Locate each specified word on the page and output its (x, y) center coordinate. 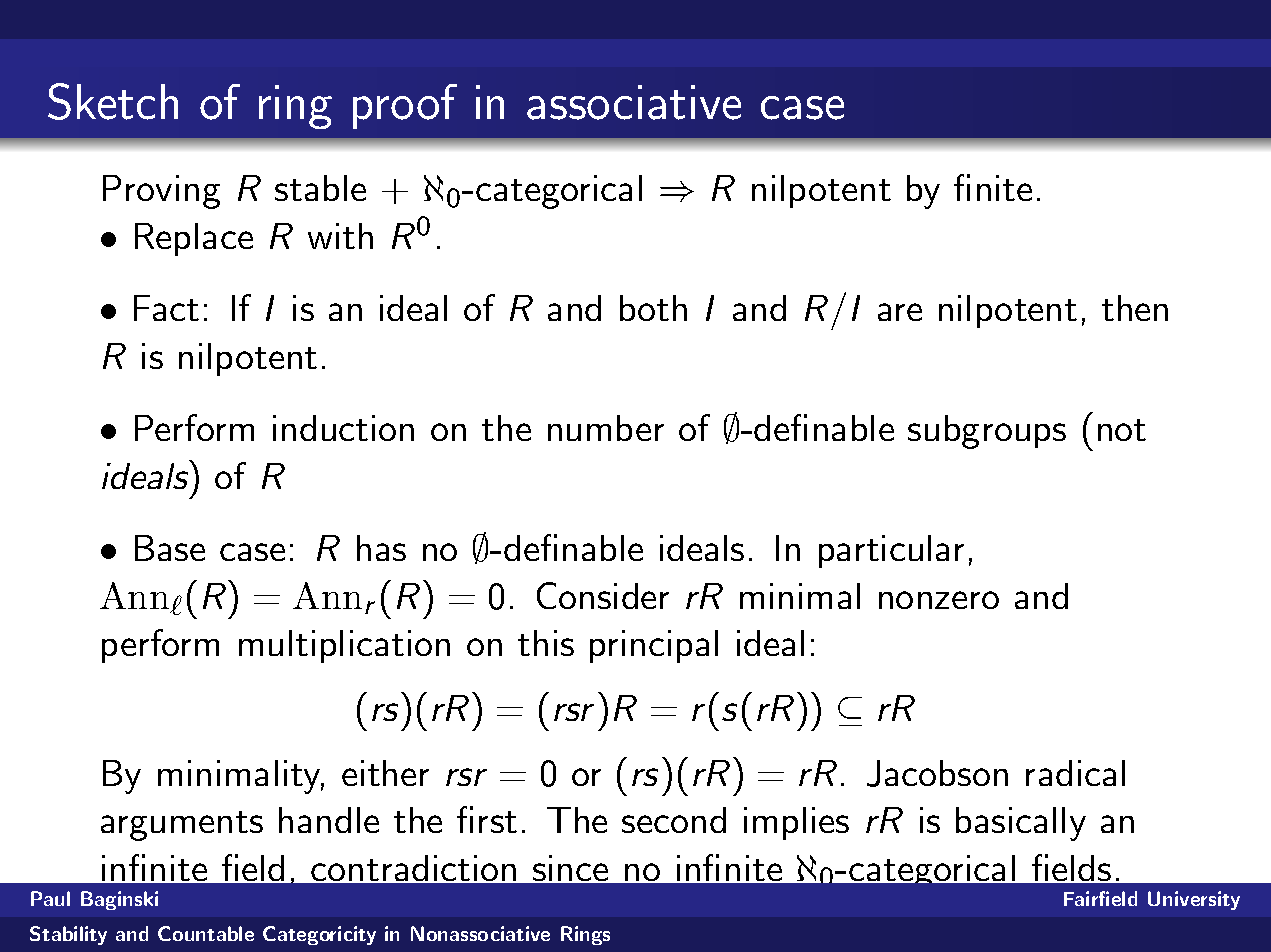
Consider (603, 595)
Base (170, 548)
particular (891, 551)
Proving (161, 192)
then (1135, 308)
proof (405, 106)
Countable (206, 933)
